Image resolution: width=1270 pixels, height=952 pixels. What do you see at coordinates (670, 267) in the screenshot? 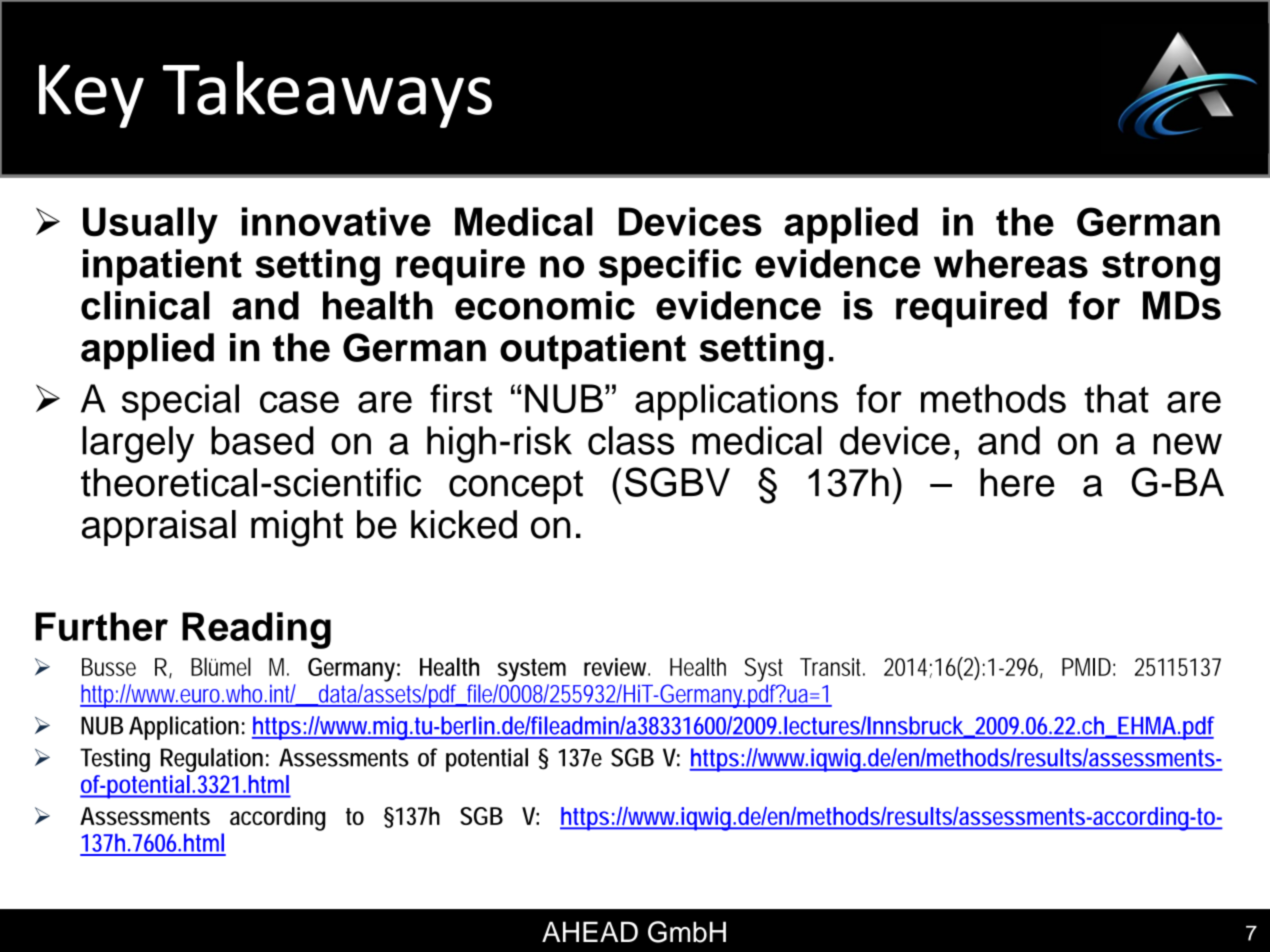
I see `specific` at bounding box center [670, 267].
